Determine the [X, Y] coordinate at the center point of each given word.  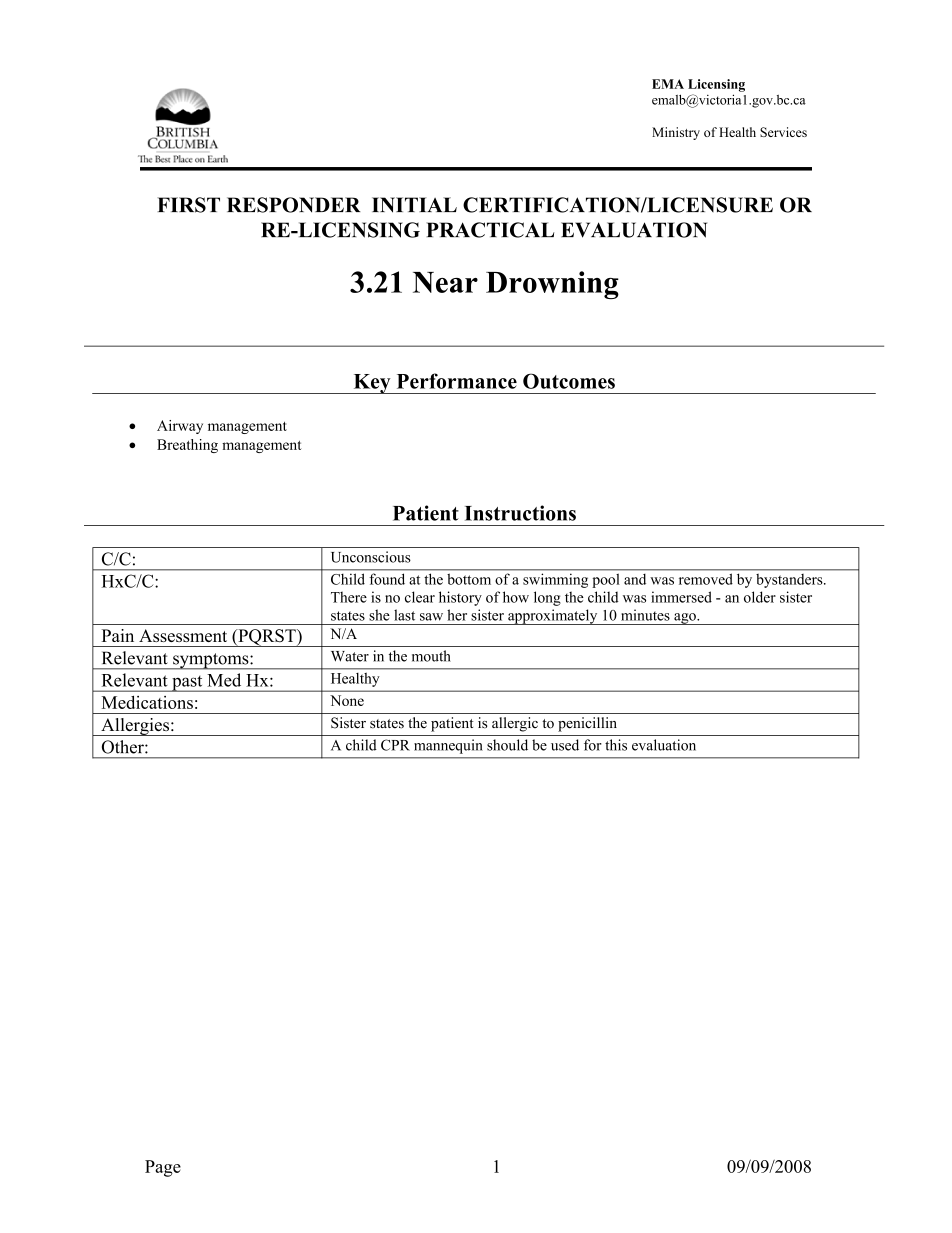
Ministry [676, 133]
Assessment [183, 635]
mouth [431, 656]
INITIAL [414, 205]
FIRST [188, 205]
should [507, 745]
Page [163, 1168]
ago [685, 619]
